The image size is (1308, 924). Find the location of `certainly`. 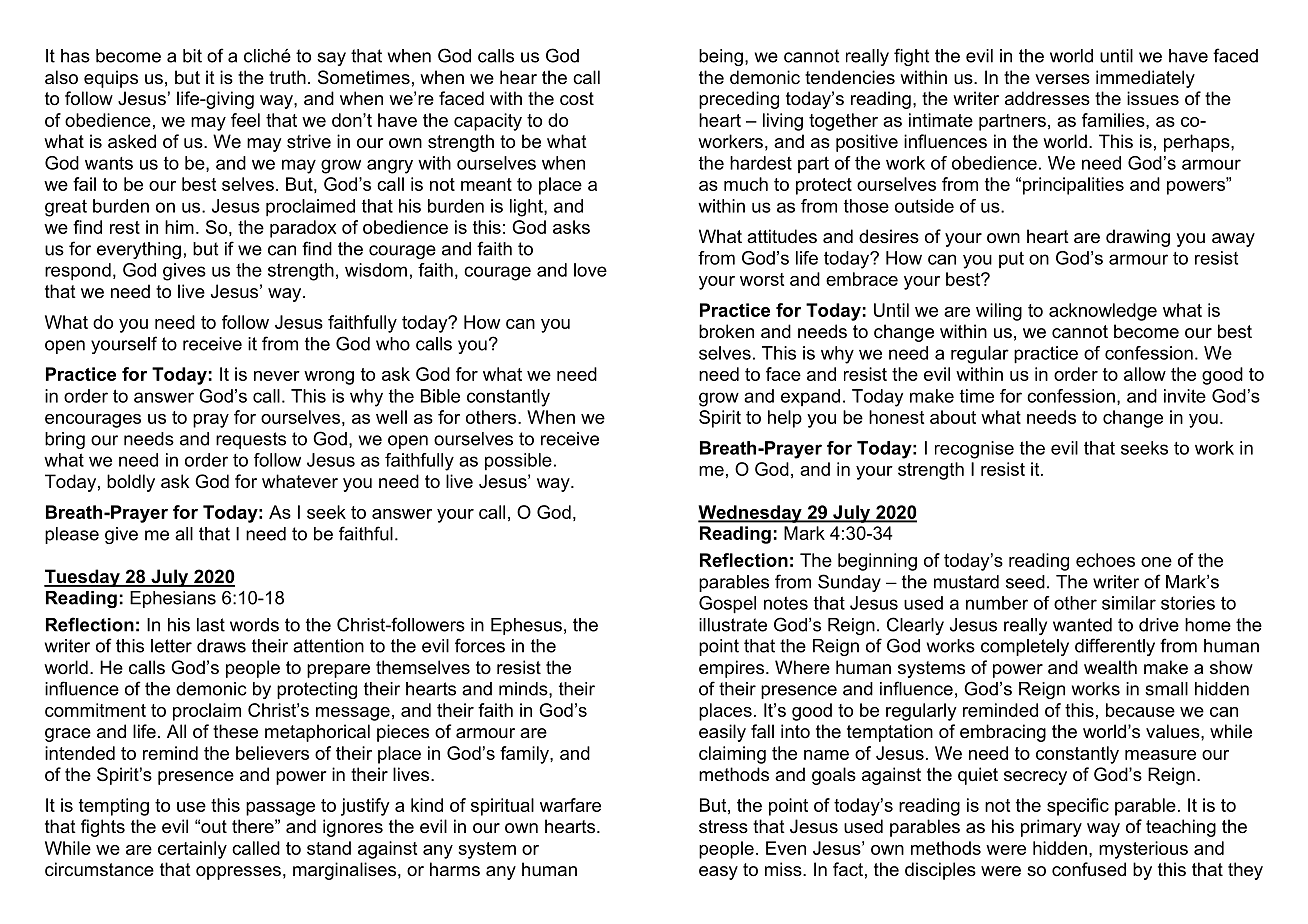

certainly is located at coordinates (192, 850).
